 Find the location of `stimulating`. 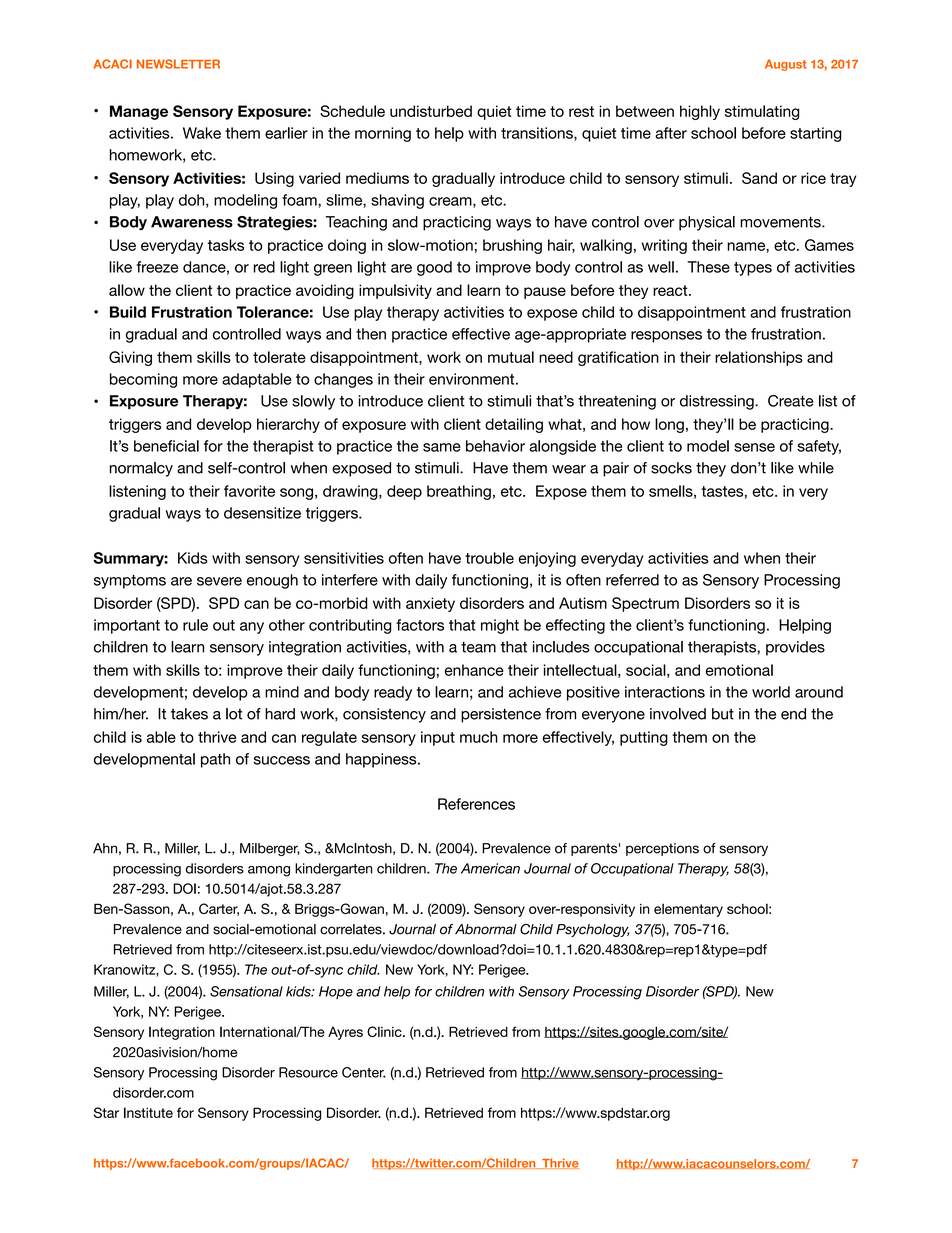

stimulating is located at coordinates (762, 112).
